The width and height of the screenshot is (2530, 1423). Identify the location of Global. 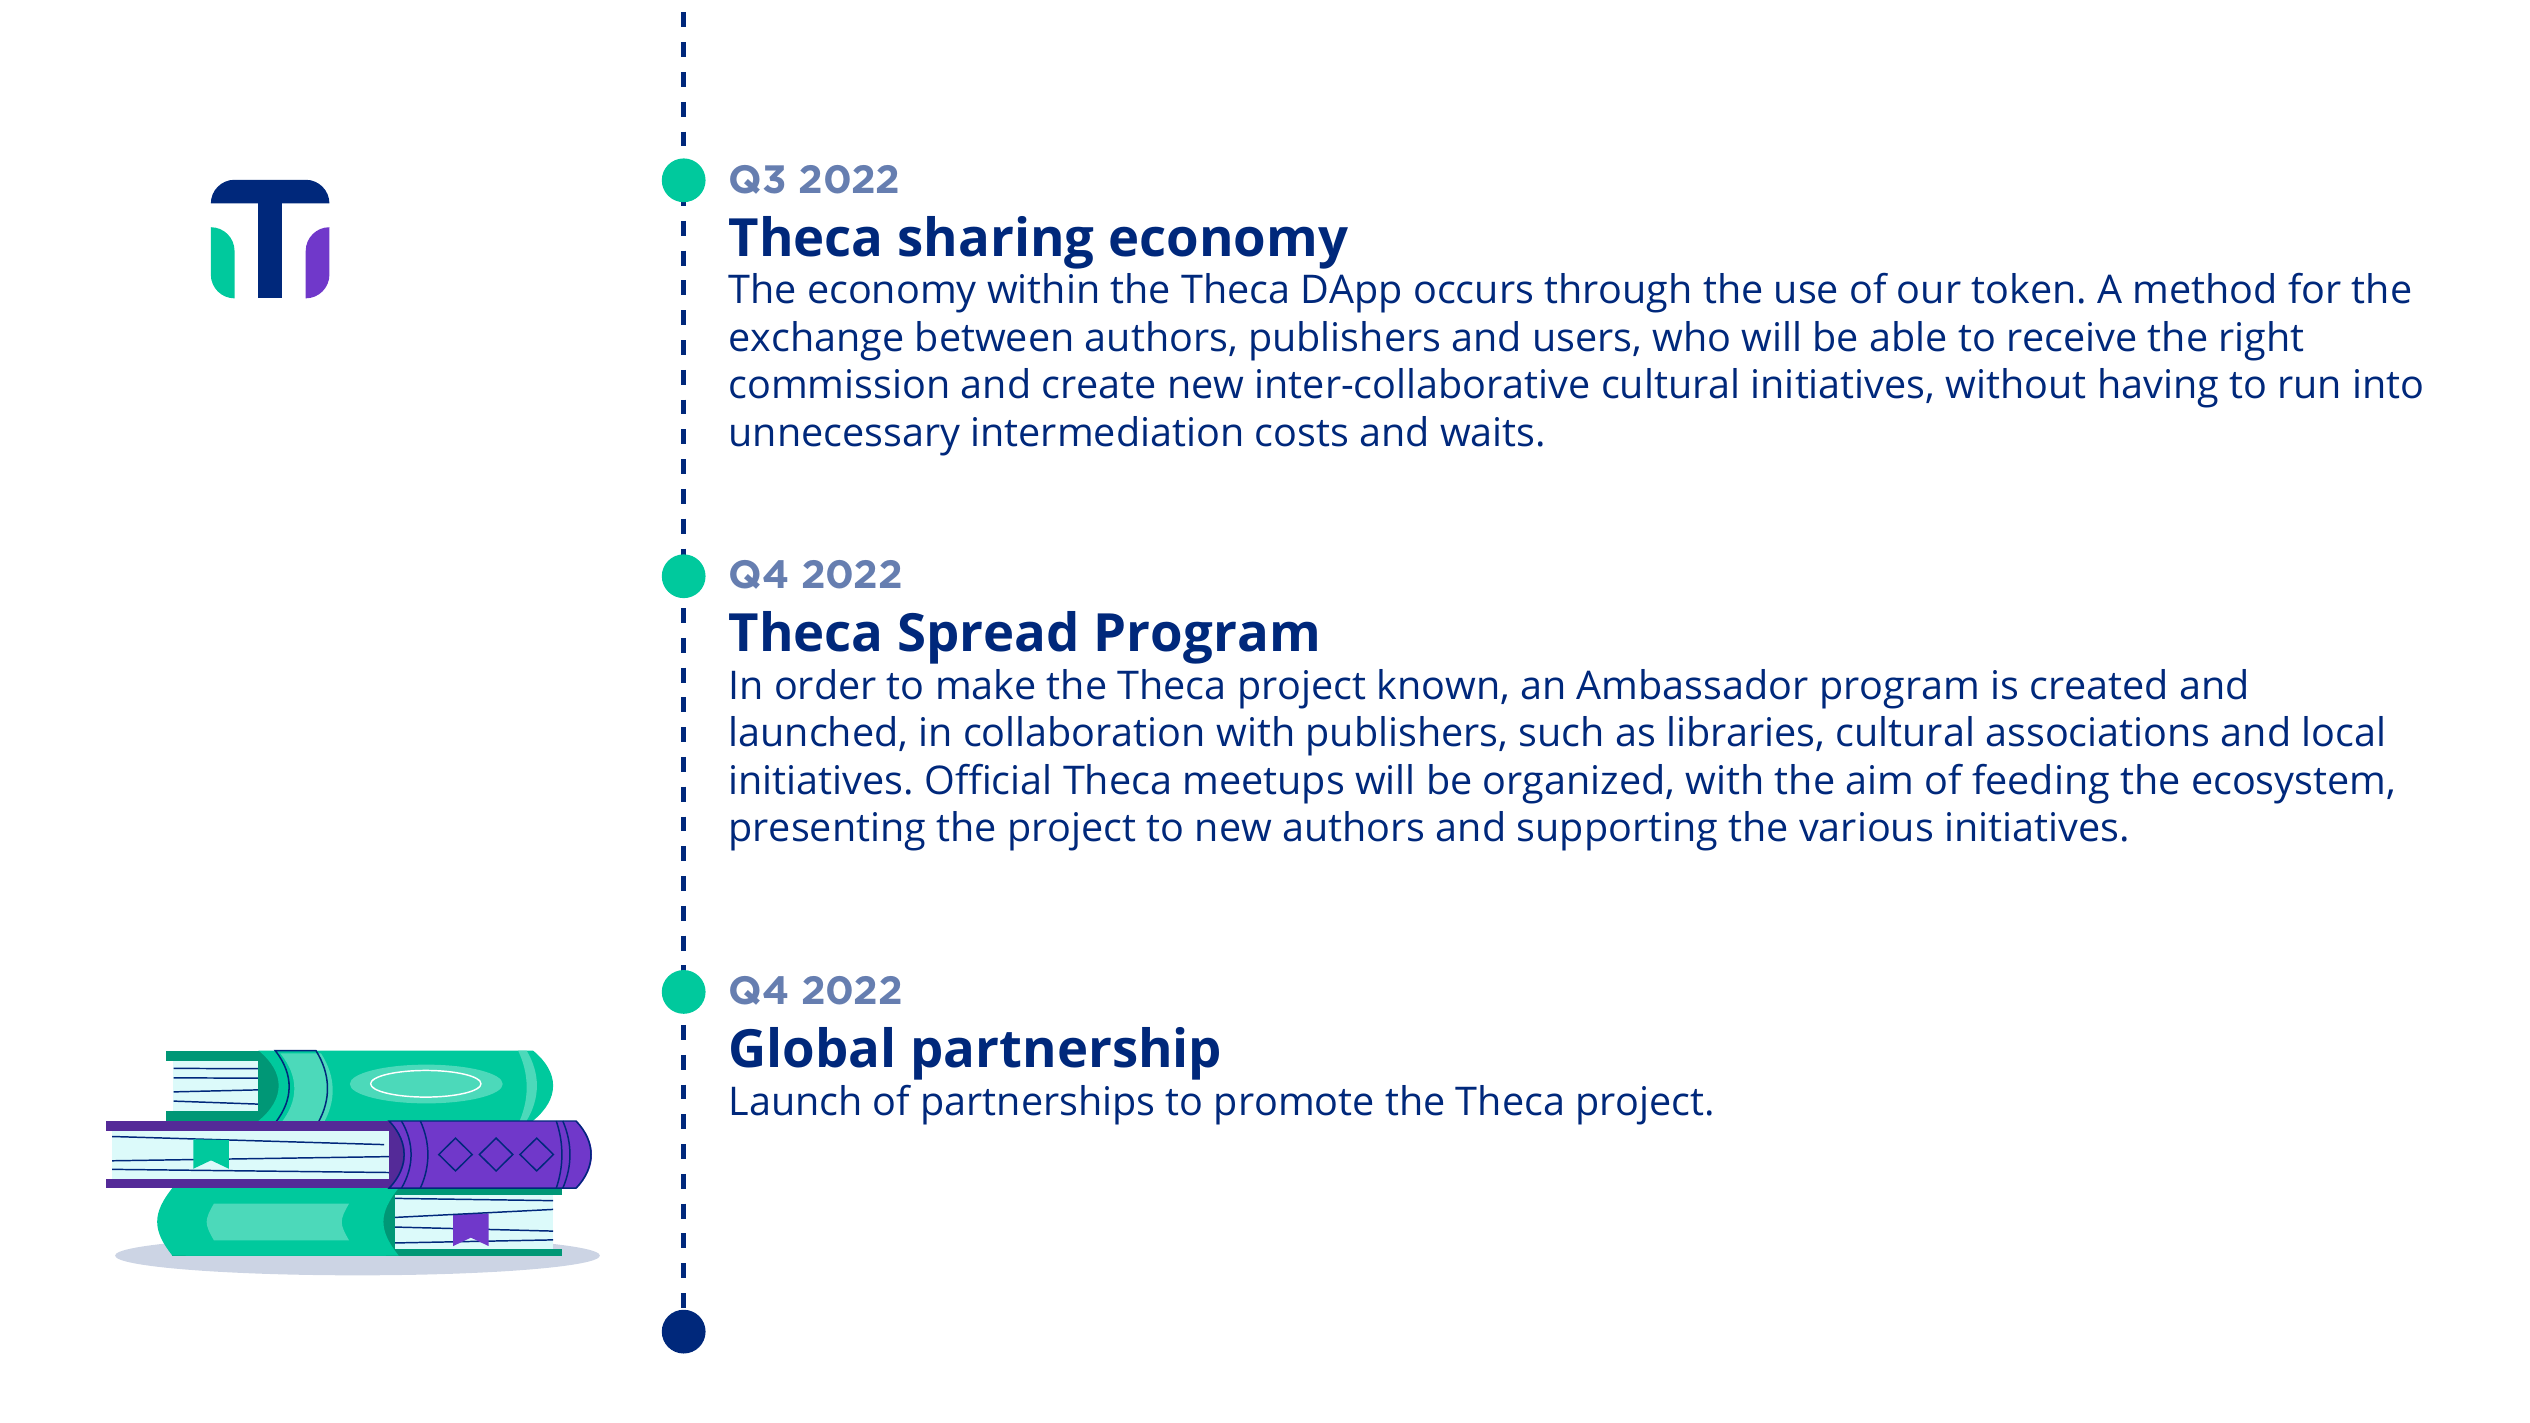
(811, 1047).
